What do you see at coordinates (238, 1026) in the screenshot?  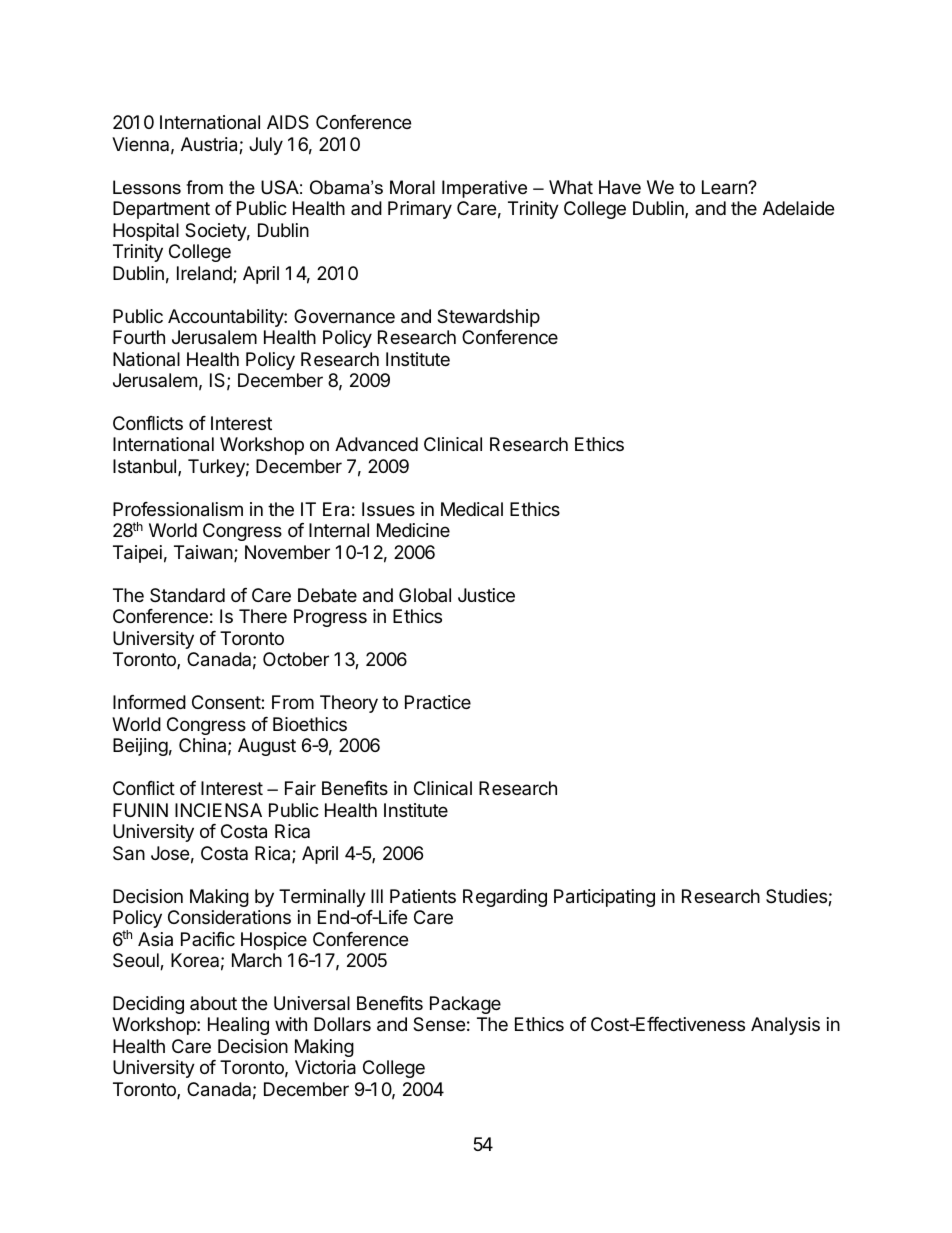 I see `Healing` at bounding box center [238, 1026].
